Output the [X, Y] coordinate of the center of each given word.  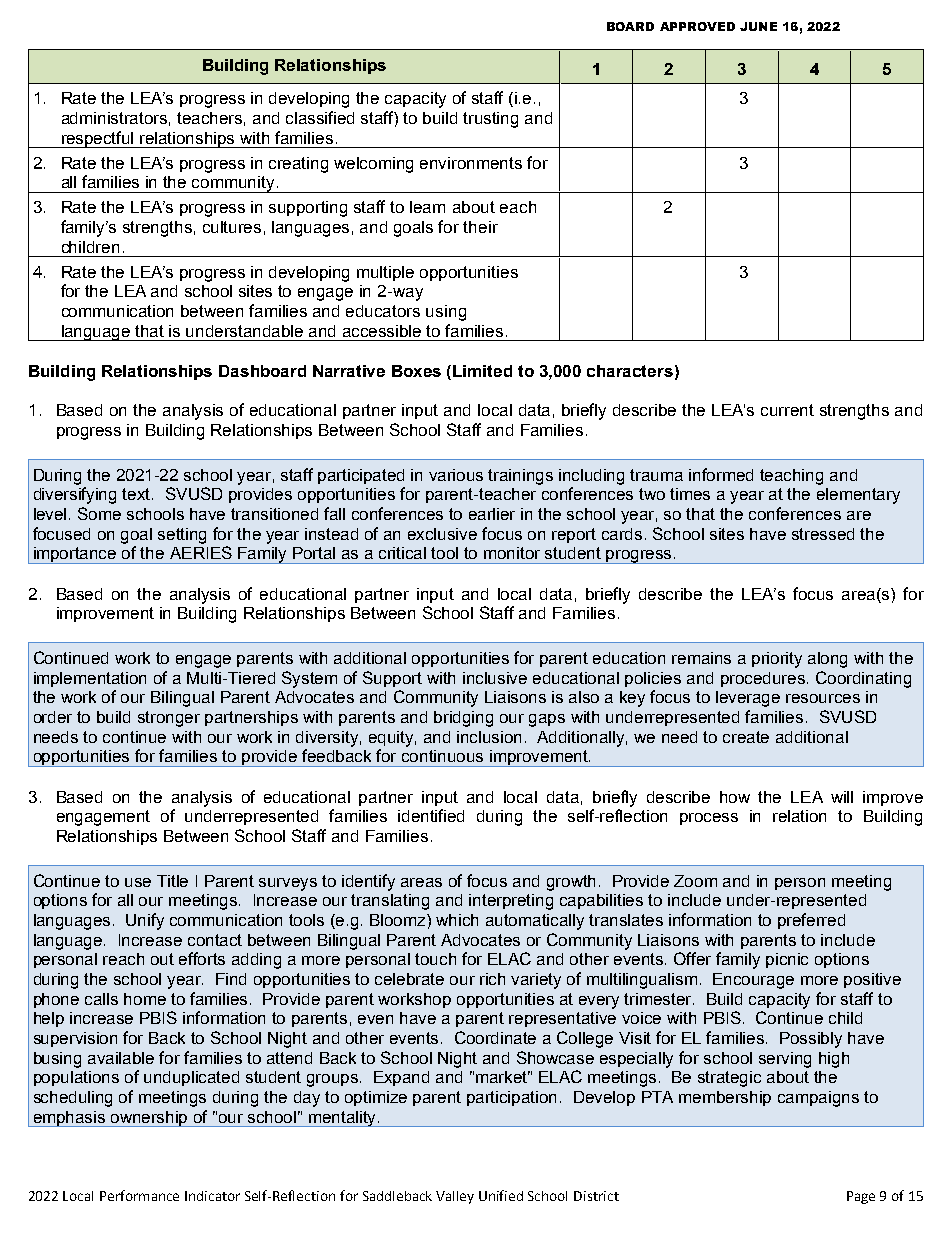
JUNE [758, 26]
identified [431, 815]
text [137, 494]
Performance [139, 1195]
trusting [490, 120]
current [787, 410]
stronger [169, 719]
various [456, 475]
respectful [98, 139]
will [842, 797]
